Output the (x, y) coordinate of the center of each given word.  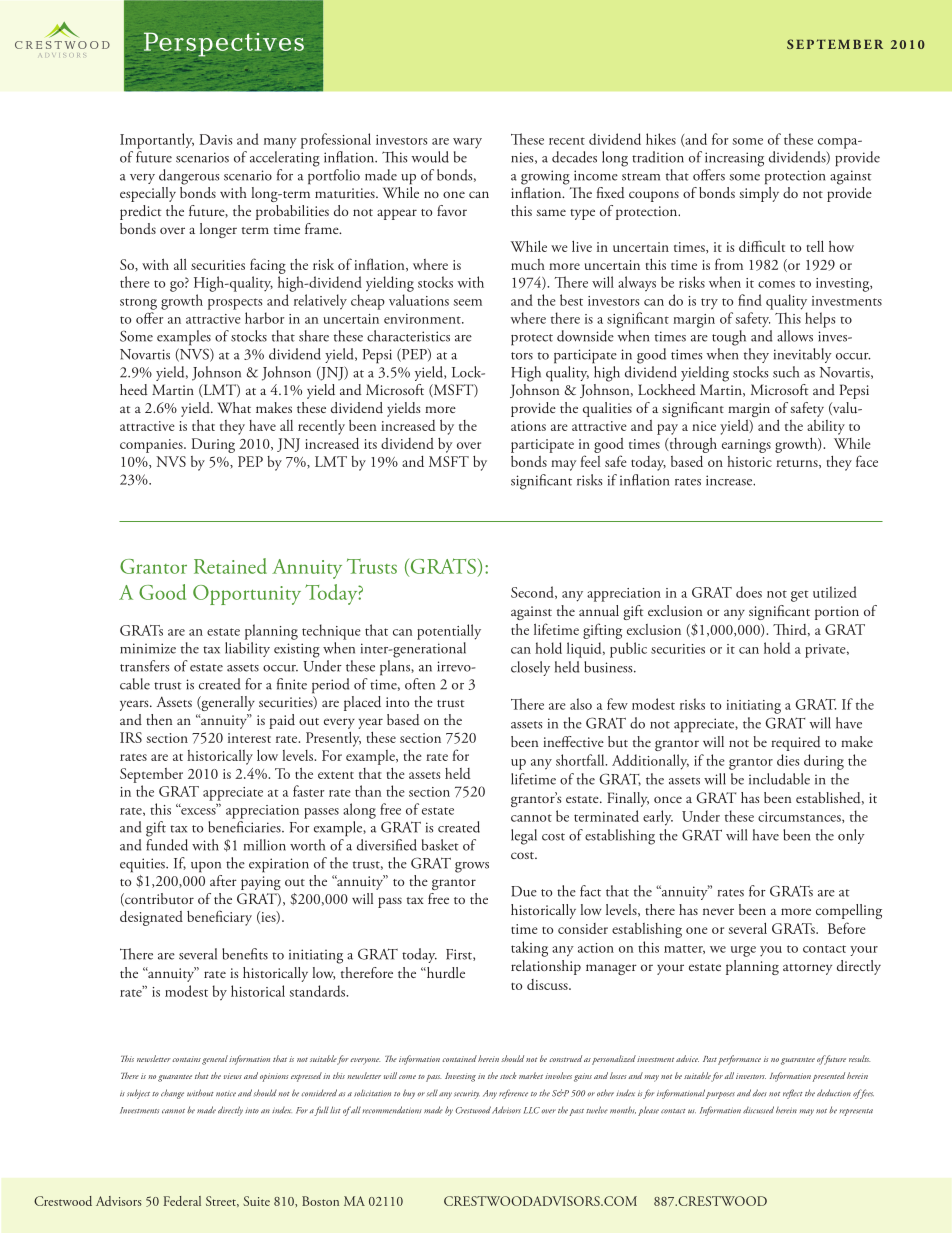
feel (590, 461)
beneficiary (219, 918)
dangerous (189, 177)
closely (530, 668)
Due (524, 891)
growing (545, 177)
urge (743, 951)
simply (759, 194)
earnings (746, 446)
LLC (532, 1110)
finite (292, 684)
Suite (256, 1201)
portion (837, 613)
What (234, 407)
